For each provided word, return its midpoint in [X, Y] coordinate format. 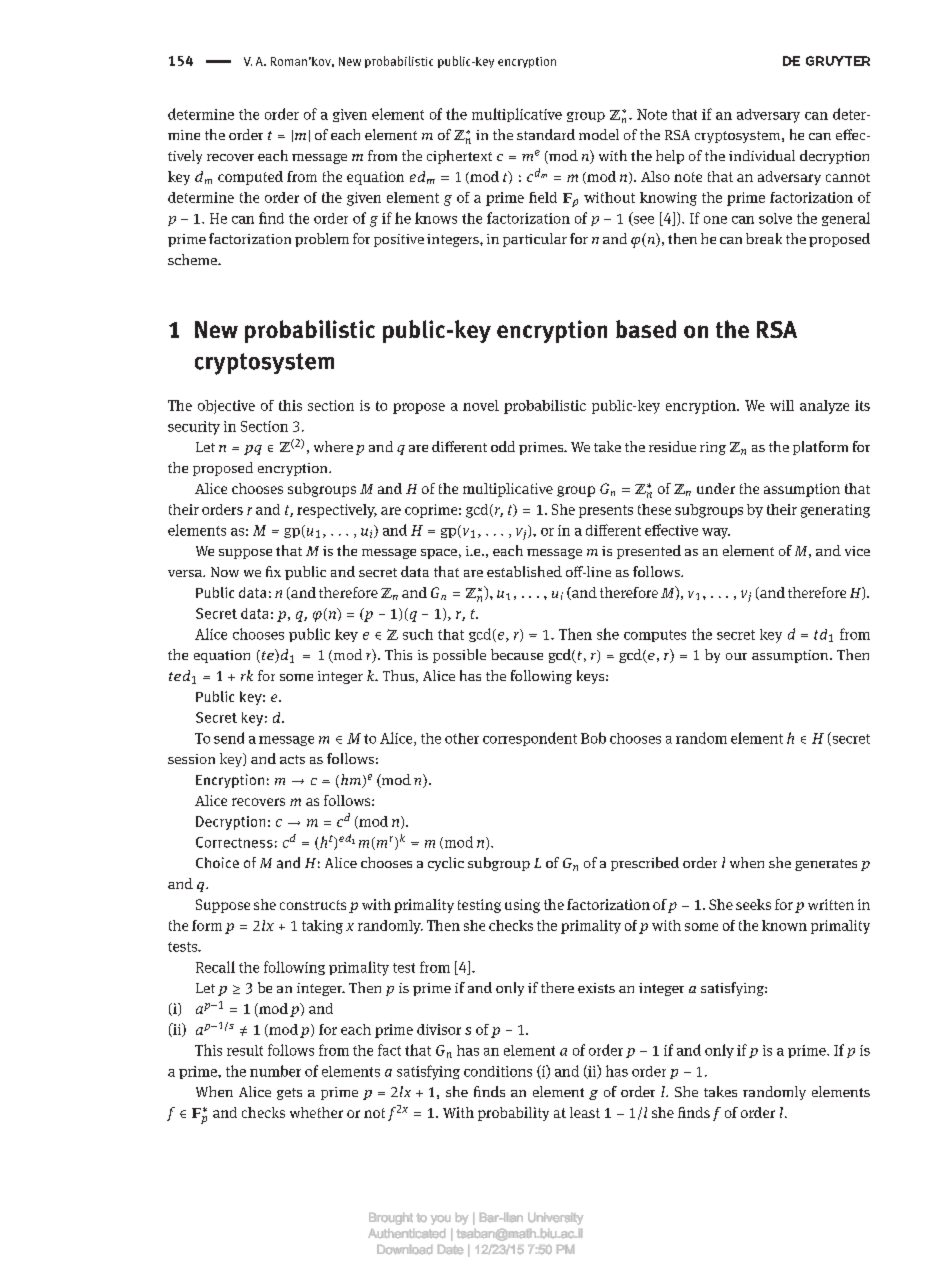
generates [826, 865]
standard [546, 134]
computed [250, 178]
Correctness [234, 842]
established [524, 571]
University [555, 1219]
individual [762, 155]
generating [835, 511]
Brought [391, 1219]
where [333, 446]
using [522, 906]
